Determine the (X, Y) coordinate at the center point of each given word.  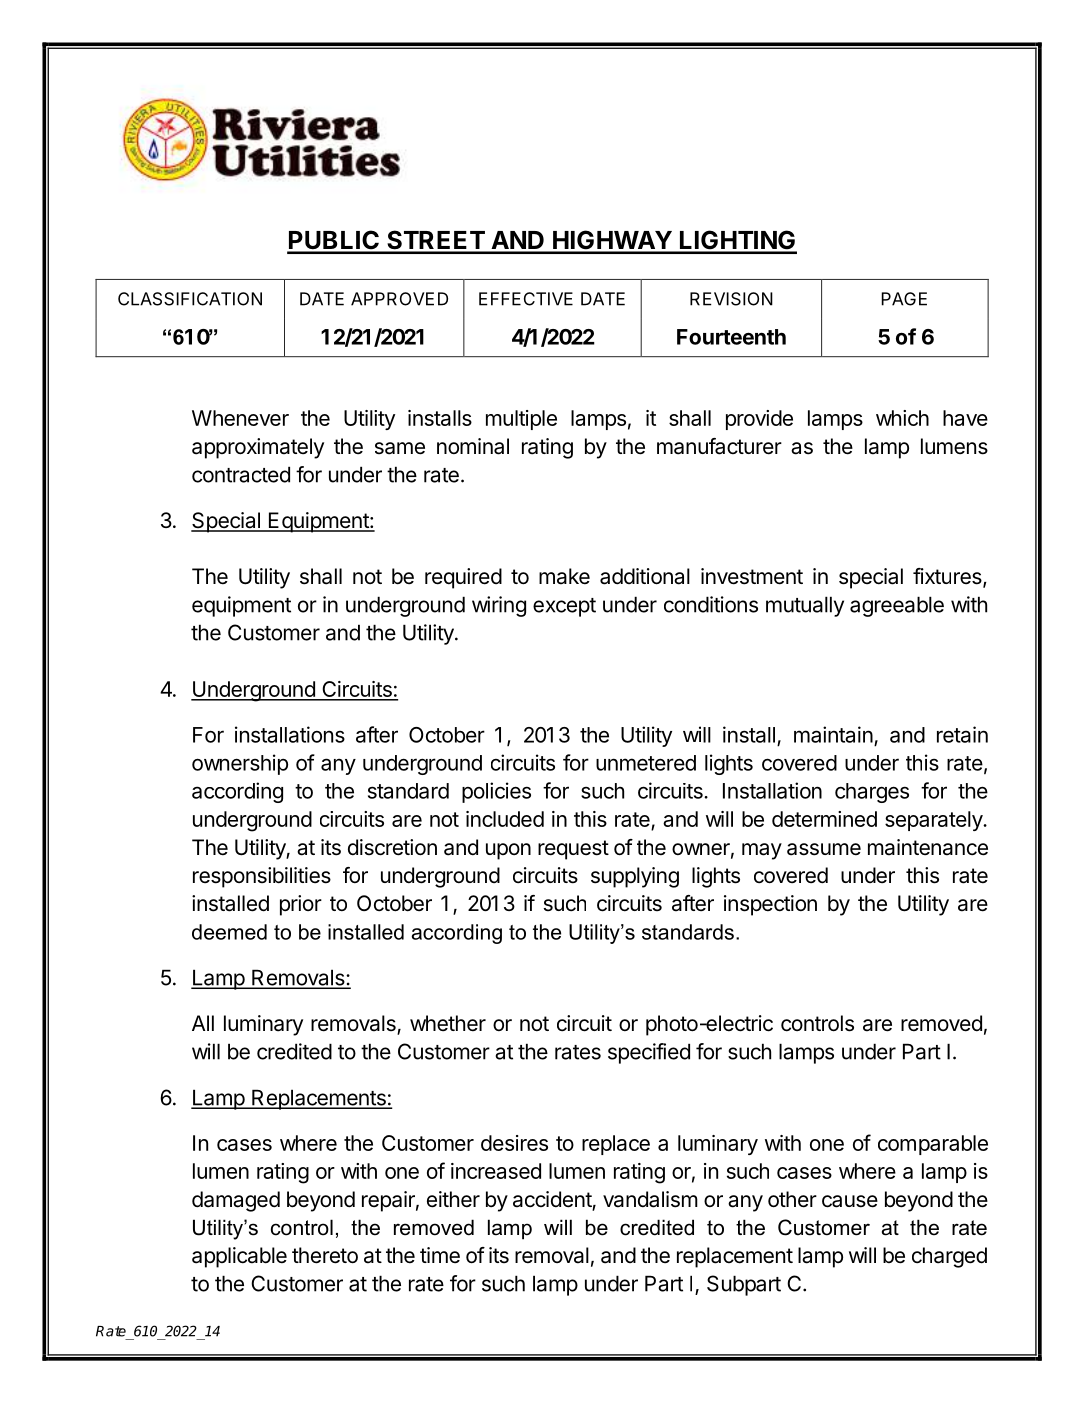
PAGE (904, 299)
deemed (229, 932)
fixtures (948, 577)
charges (872, 793)
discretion (392, 847)
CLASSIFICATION (190, 299)
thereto (325, 1255)
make (564, 576)
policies (496, 792)
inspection (770, 905)
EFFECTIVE (526, 299)
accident (553, 1200)
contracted (241, 474)
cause (850, 1201)
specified (649, 1053)
